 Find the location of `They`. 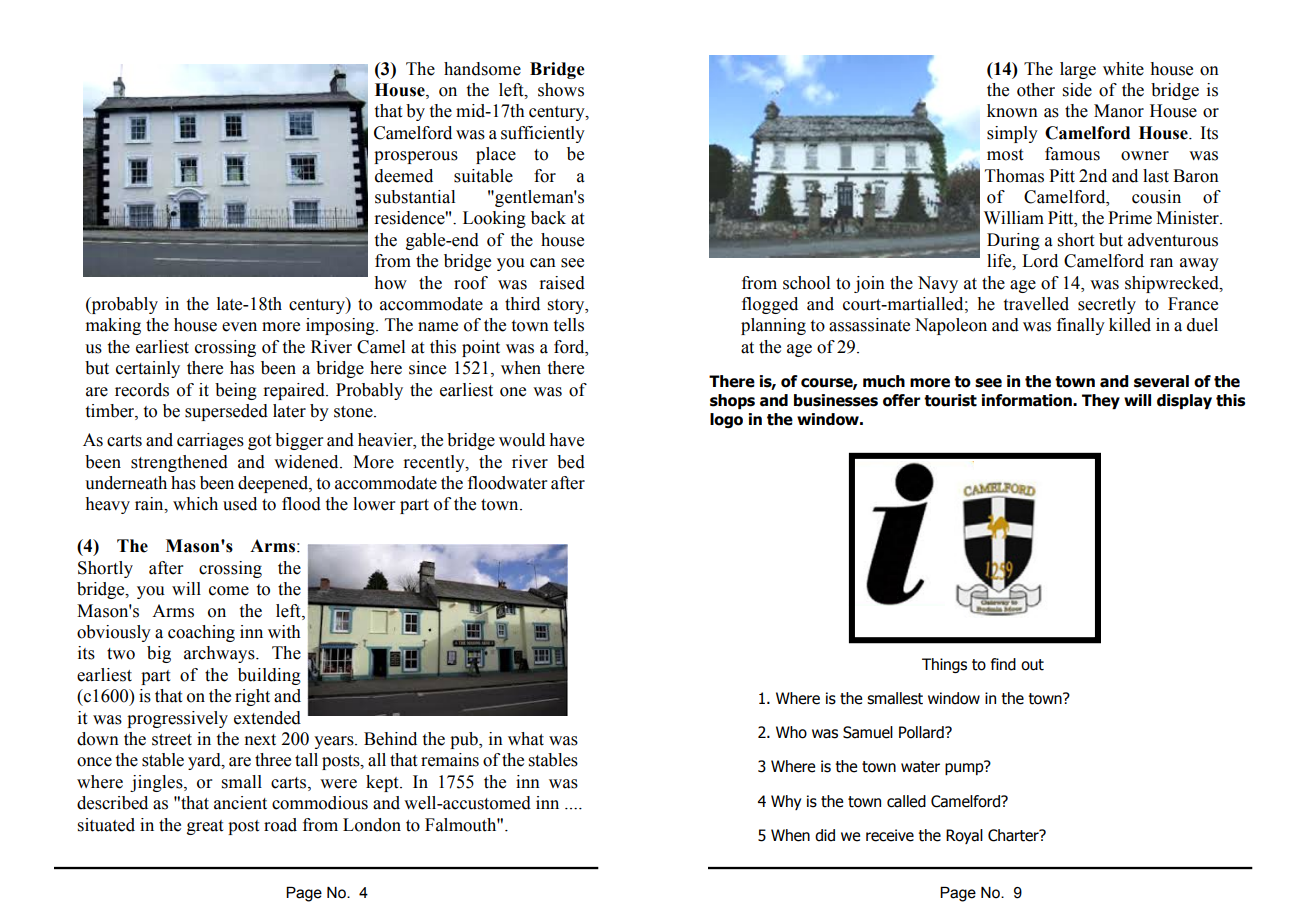

They is located at coordinates (1101, 401).
